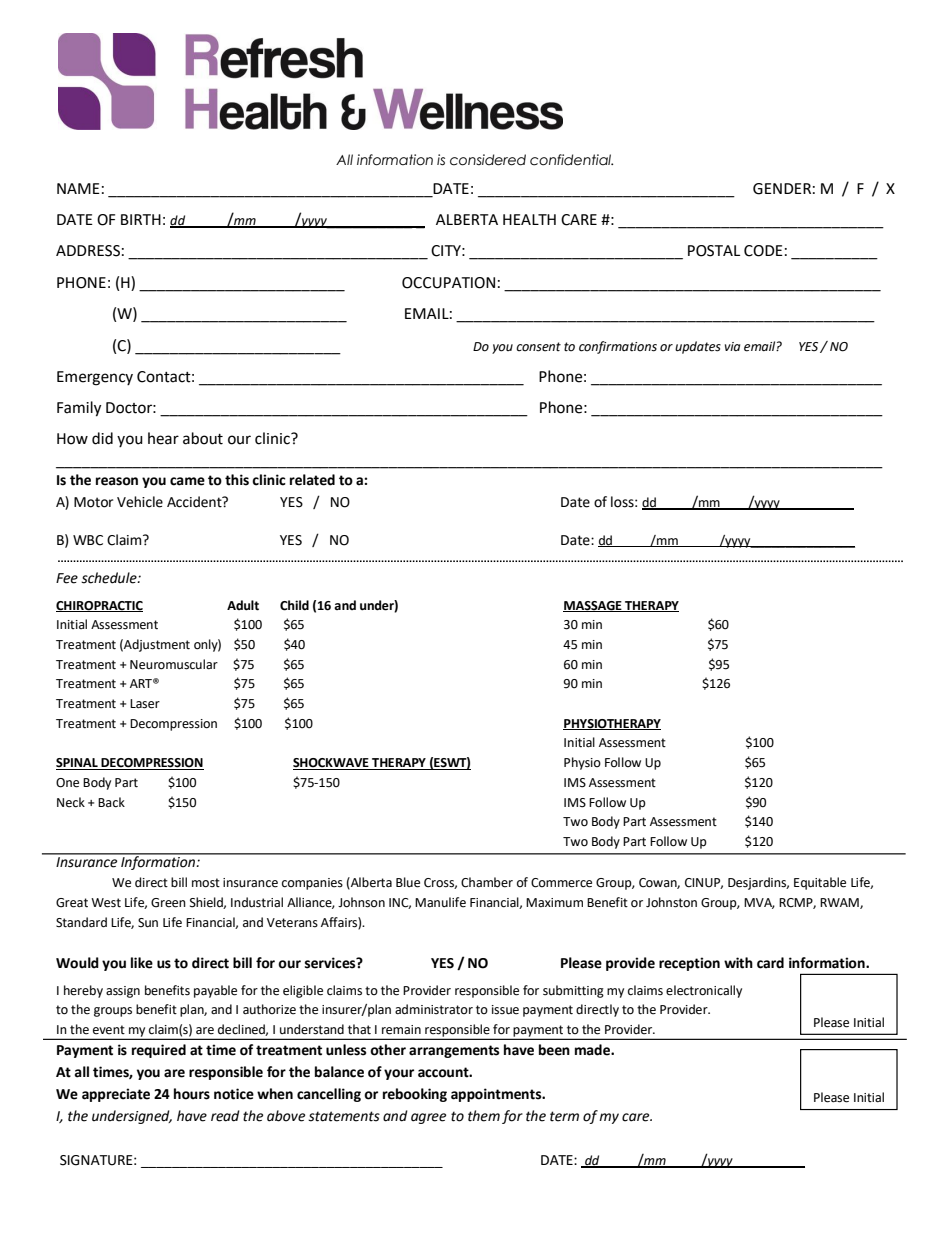 Image resolution: width=952 pixels, height=1233 pixels. Describe the element at coordinates (294, 605) in the page. I see `Child` at that location.
